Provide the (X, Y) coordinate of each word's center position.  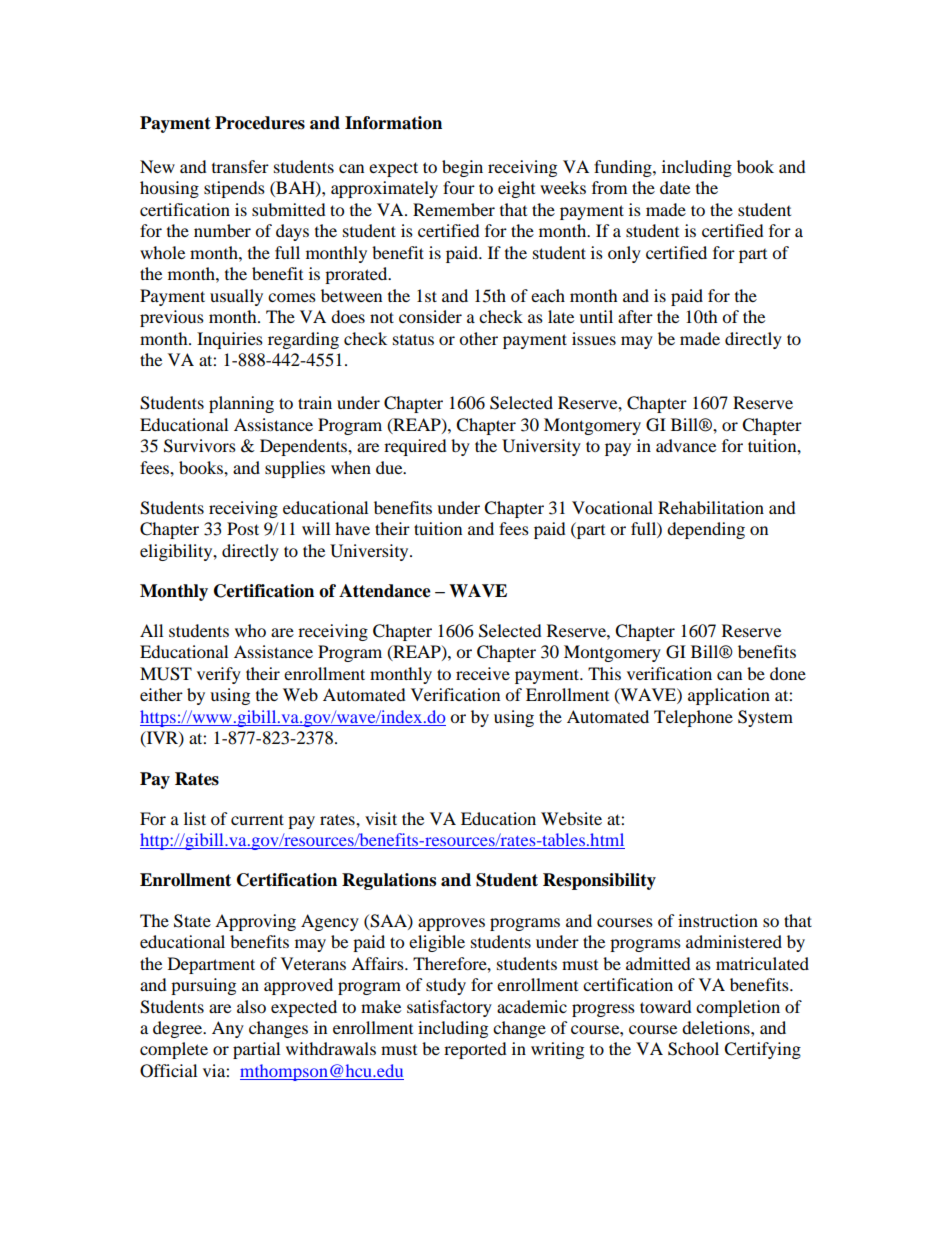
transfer (240, 166)
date (675, 187)
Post (243, 528)
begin (462, 168)
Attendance (385, 591)
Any (228, 1029)
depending (706, 530)
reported (475, 1050)
